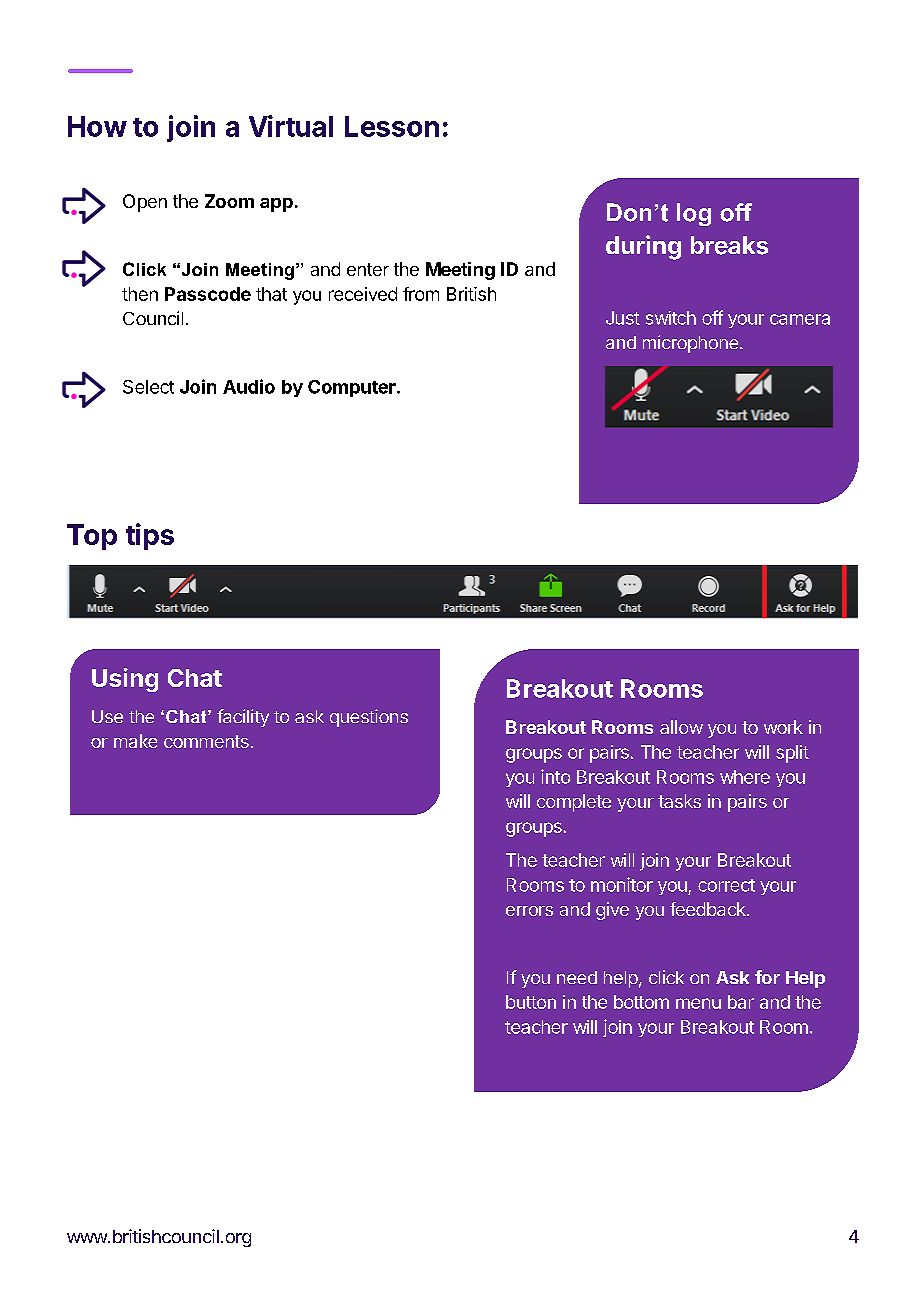  I want to click on comments, so click(206, 741).
